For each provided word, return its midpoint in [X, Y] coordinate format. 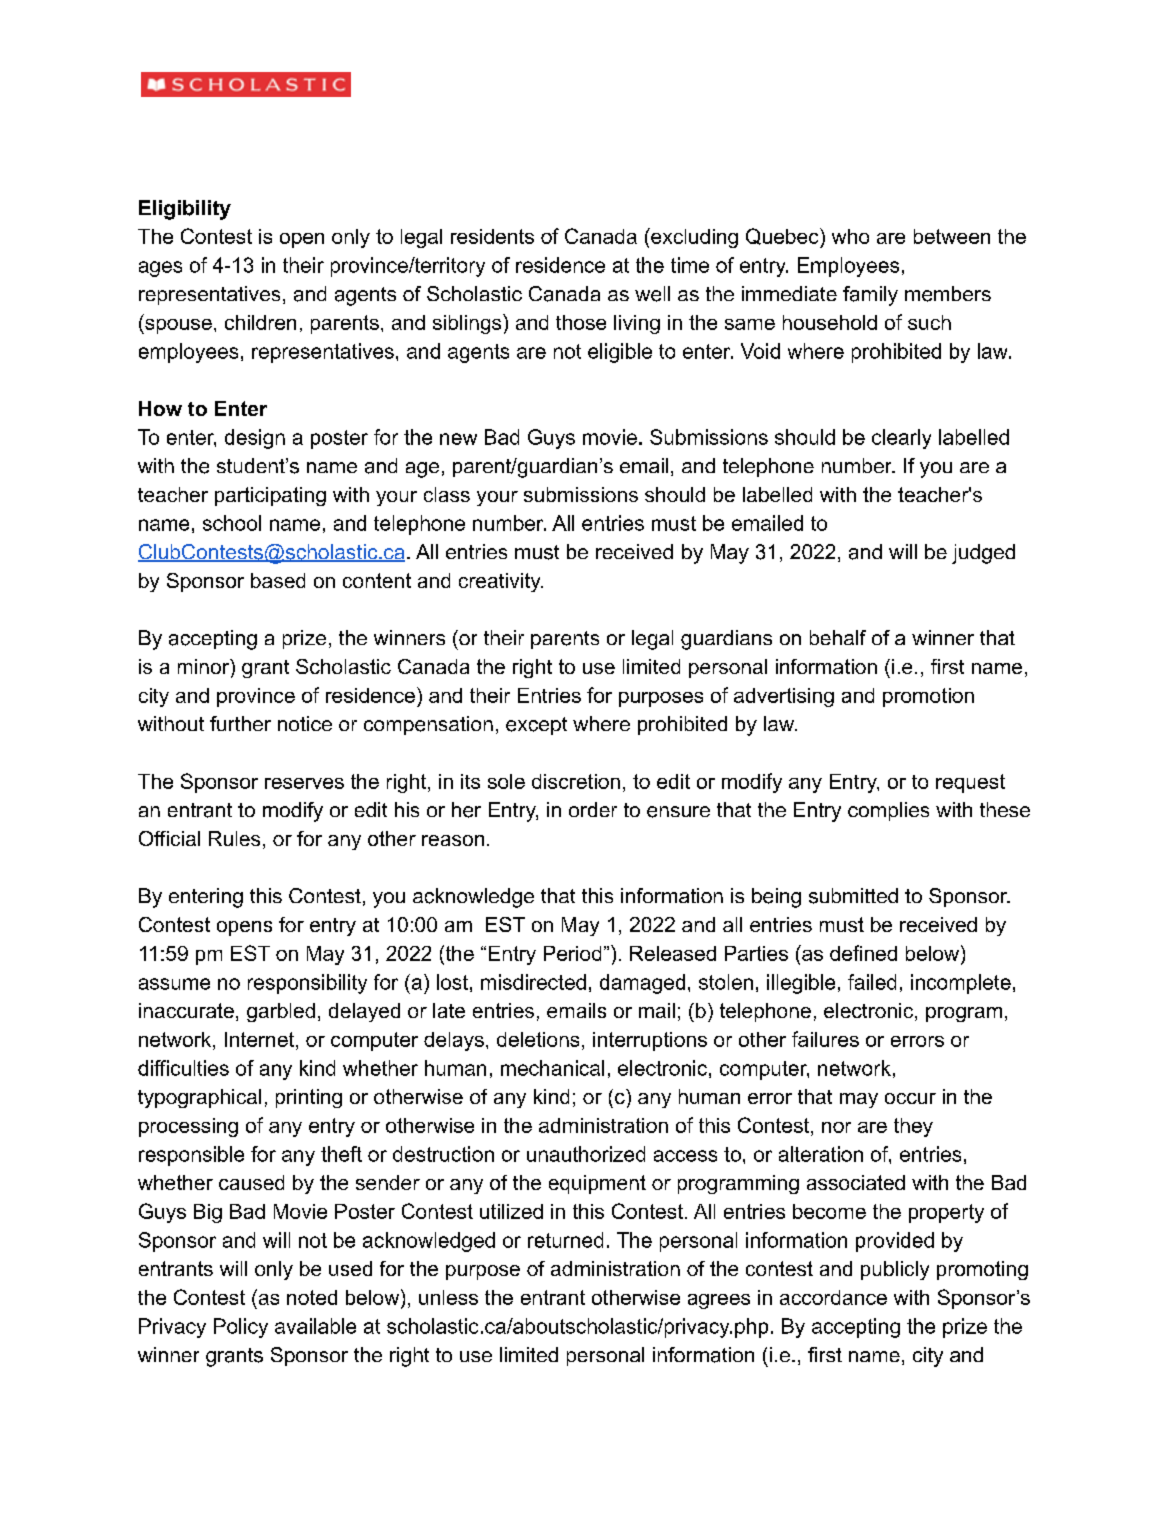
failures [825, 1039]
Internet [259, 1039]
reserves [304, 783]
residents [492, 236]
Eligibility [185, 210]
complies [888, 811]
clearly [901, 439]
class [447, 494]
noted [312, 1297]
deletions [538, 1039]
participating [270, 496]
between [952, 236]
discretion [576, 781]
